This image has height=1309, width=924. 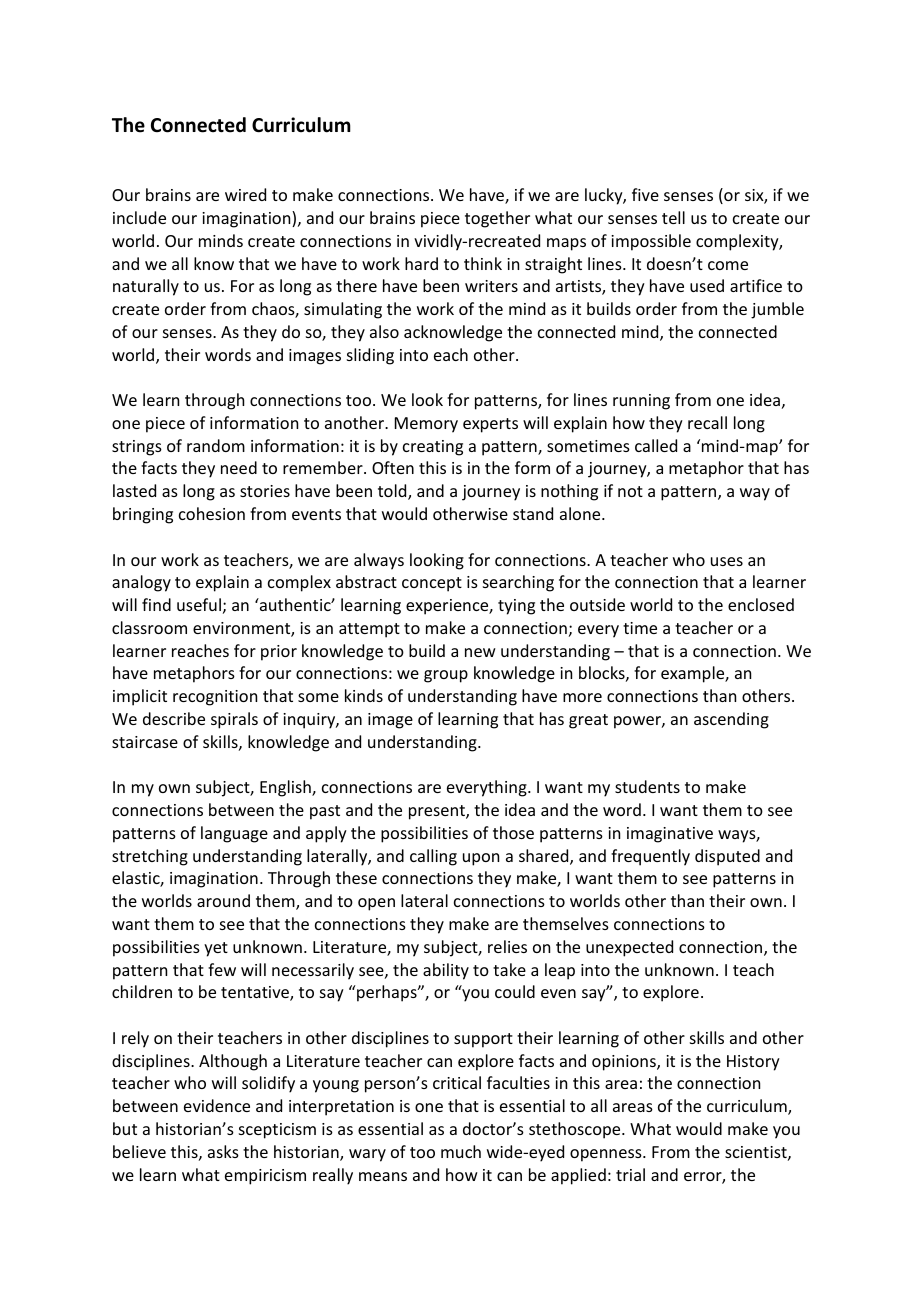 I want to click on random, so click(x=216, y=445).
